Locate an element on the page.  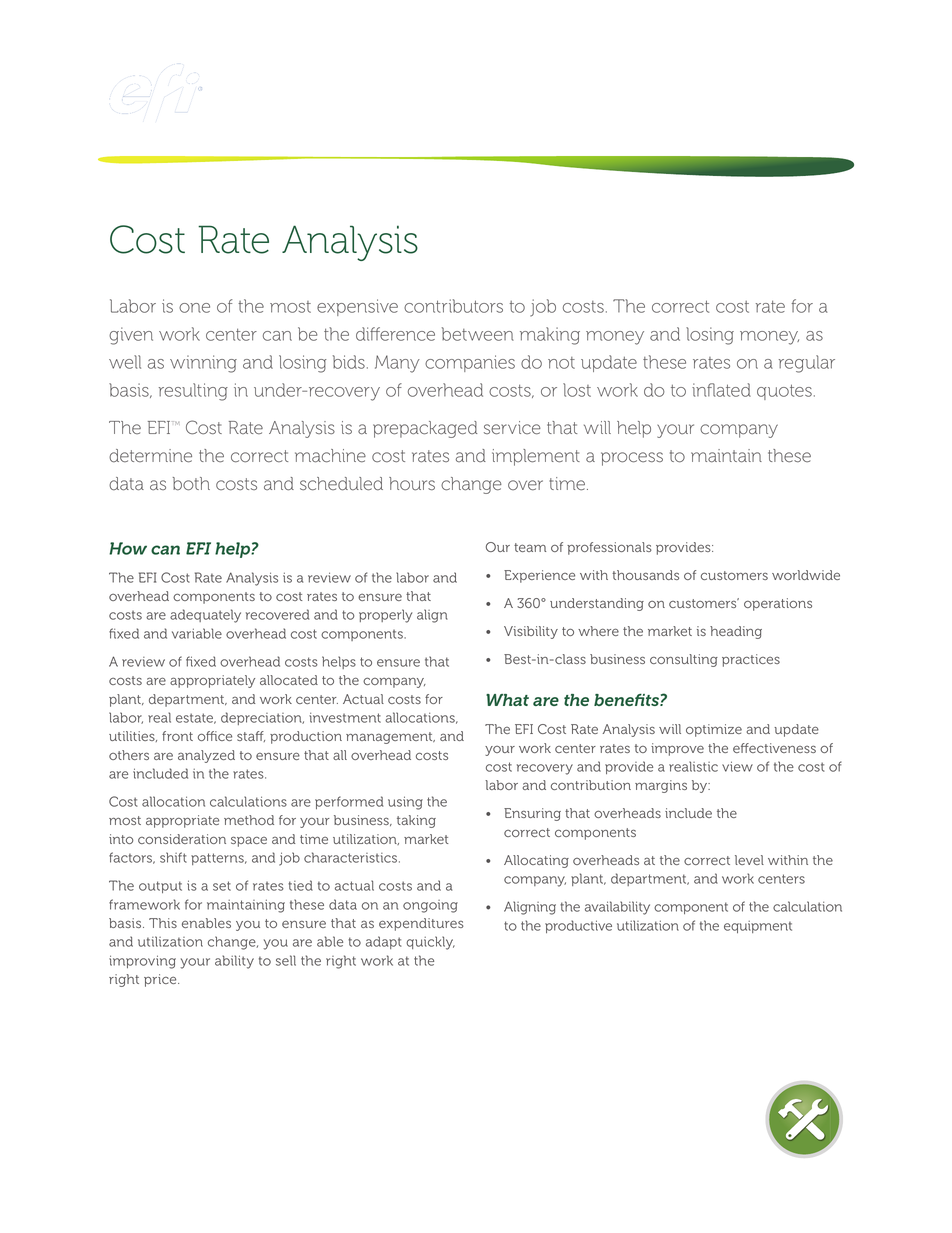
regular is located at coordinates (807, 364).
